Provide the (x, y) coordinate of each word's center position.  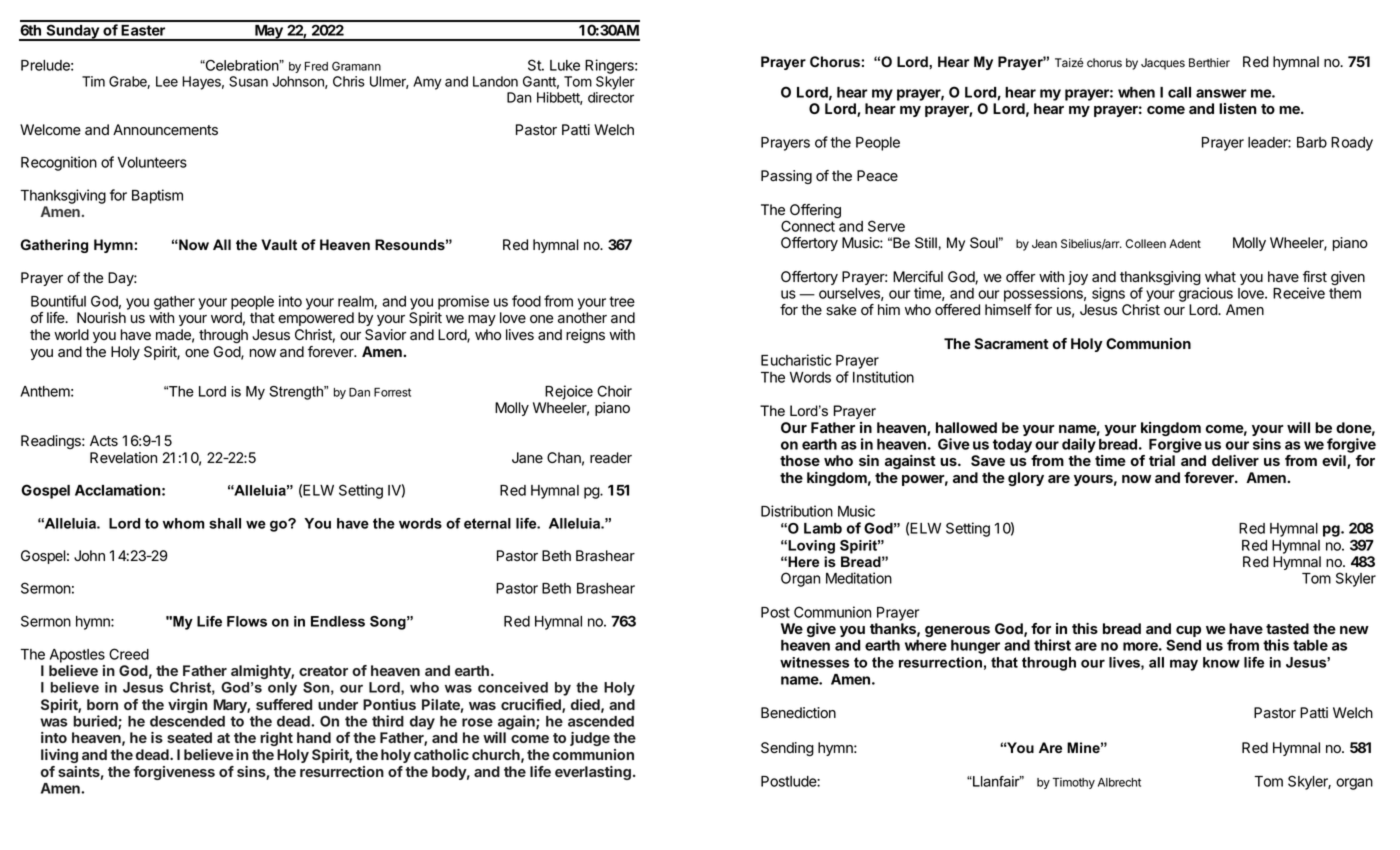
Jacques (1163, 64)
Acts (104, 441)
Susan (248, 81)
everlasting (593, 773)
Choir (614, 391)
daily (1079, 445)
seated (189, 737)
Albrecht (1119, 782)
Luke (565, 65)
